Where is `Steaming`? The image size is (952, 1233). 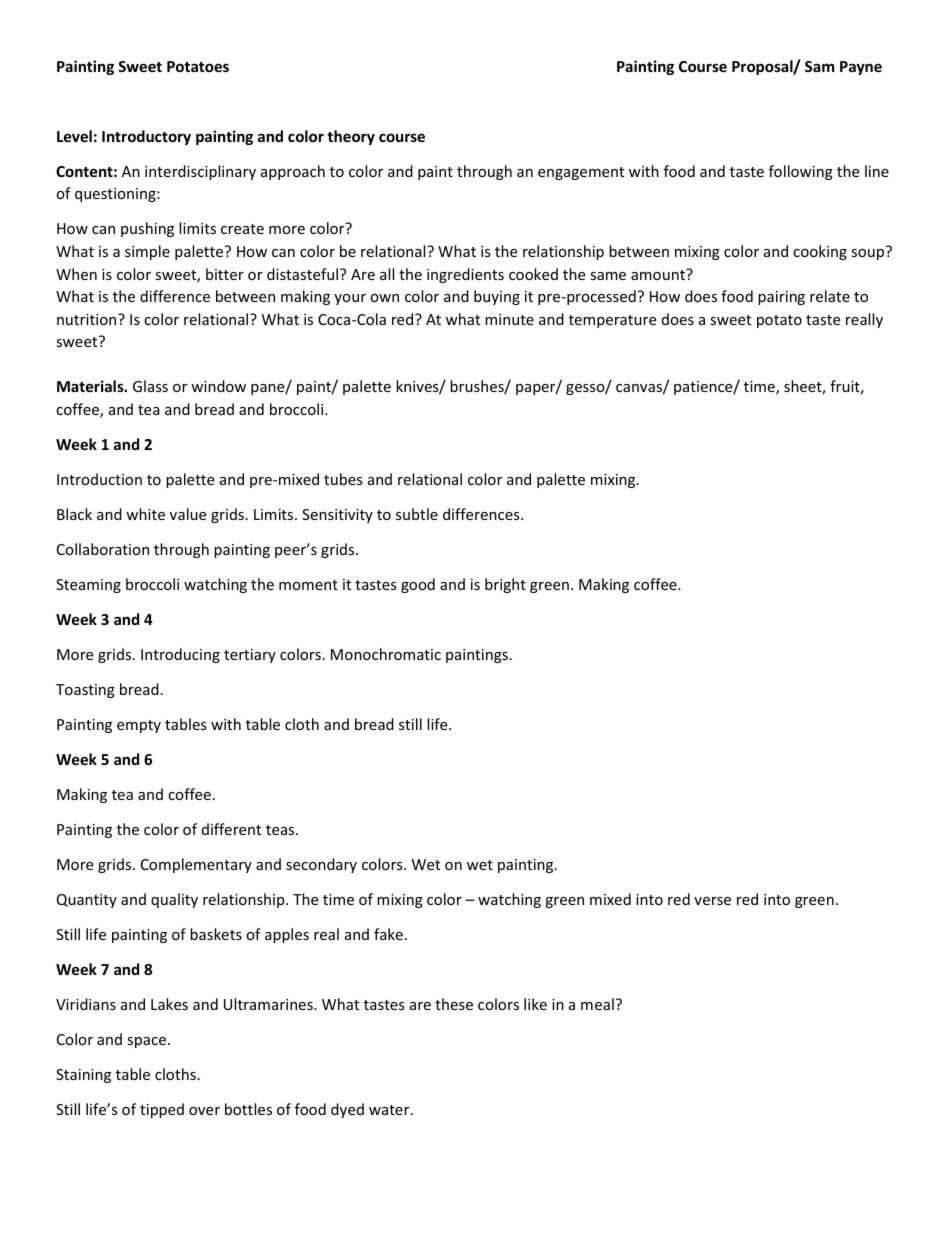 Steaming is located at coordinates (88, 586).
